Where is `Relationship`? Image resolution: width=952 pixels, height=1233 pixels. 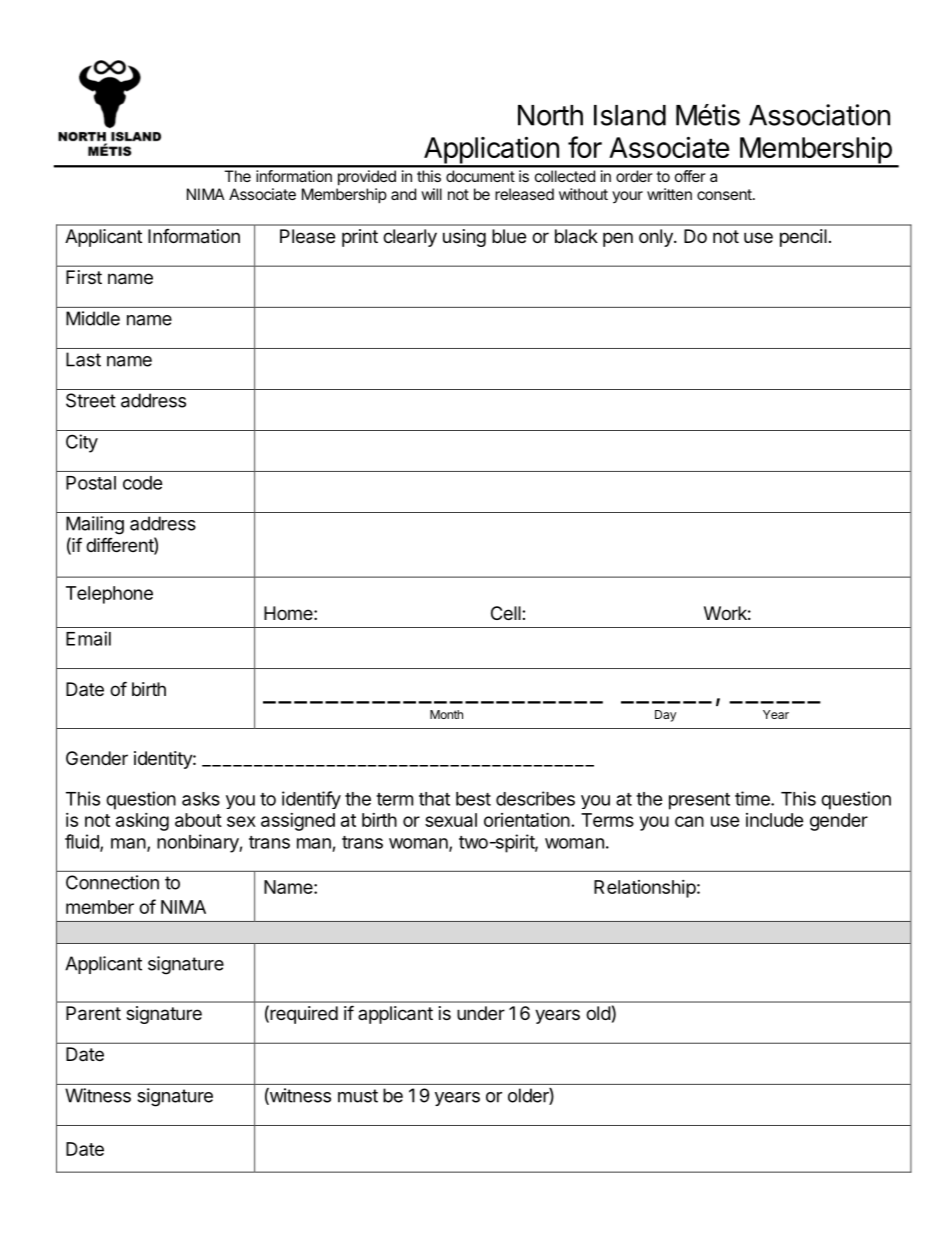
Relationship is located at coordinates (645, 889).
